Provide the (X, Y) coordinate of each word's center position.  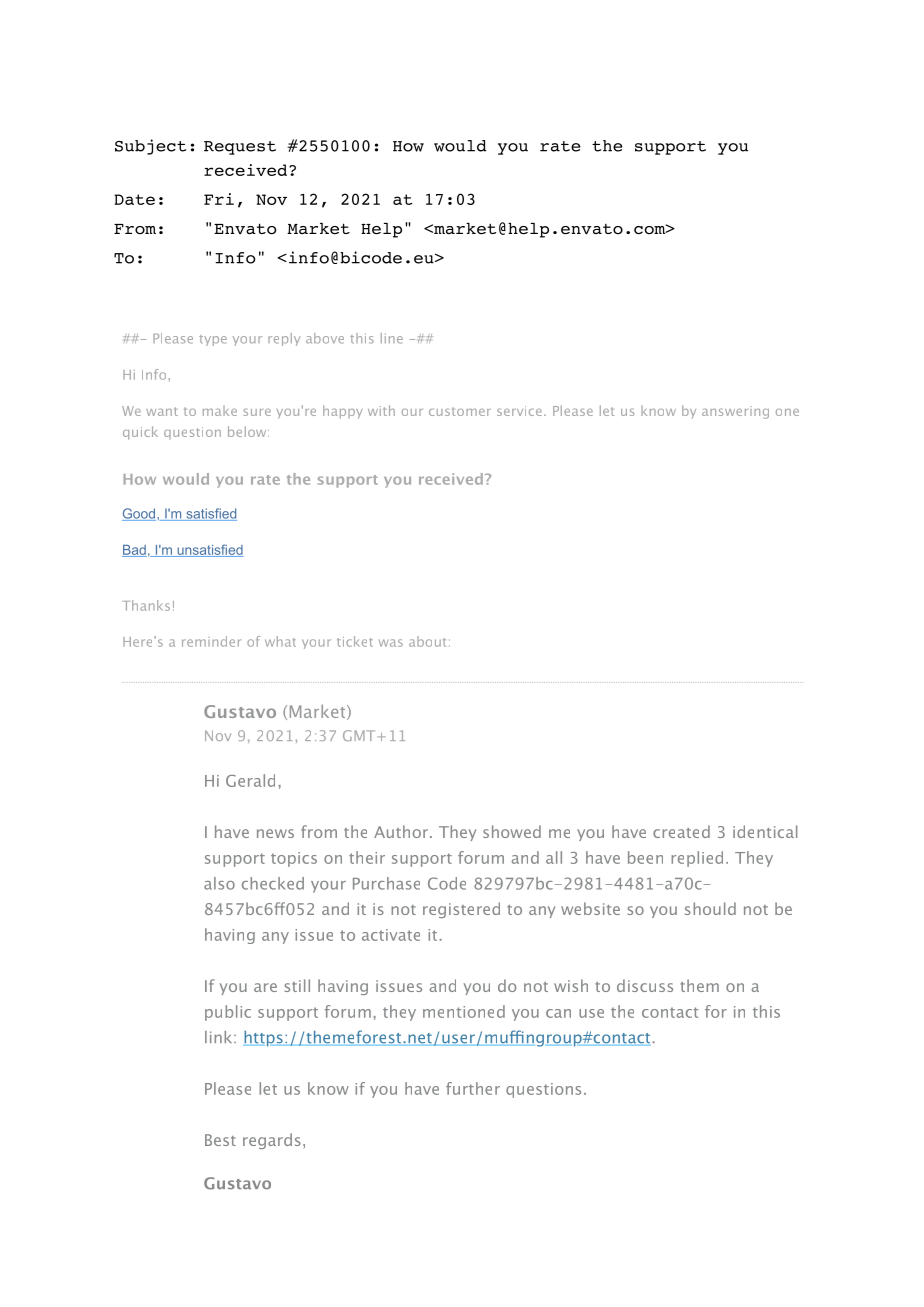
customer (460, 411)
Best (220, 1140)
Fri (219, 199)
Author (402, 831)
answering (735, 412)
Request (240, 148)
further (473, 1088)
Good (140, 514)
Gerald (250, 780)
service (519, 411)
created (681, 831)
